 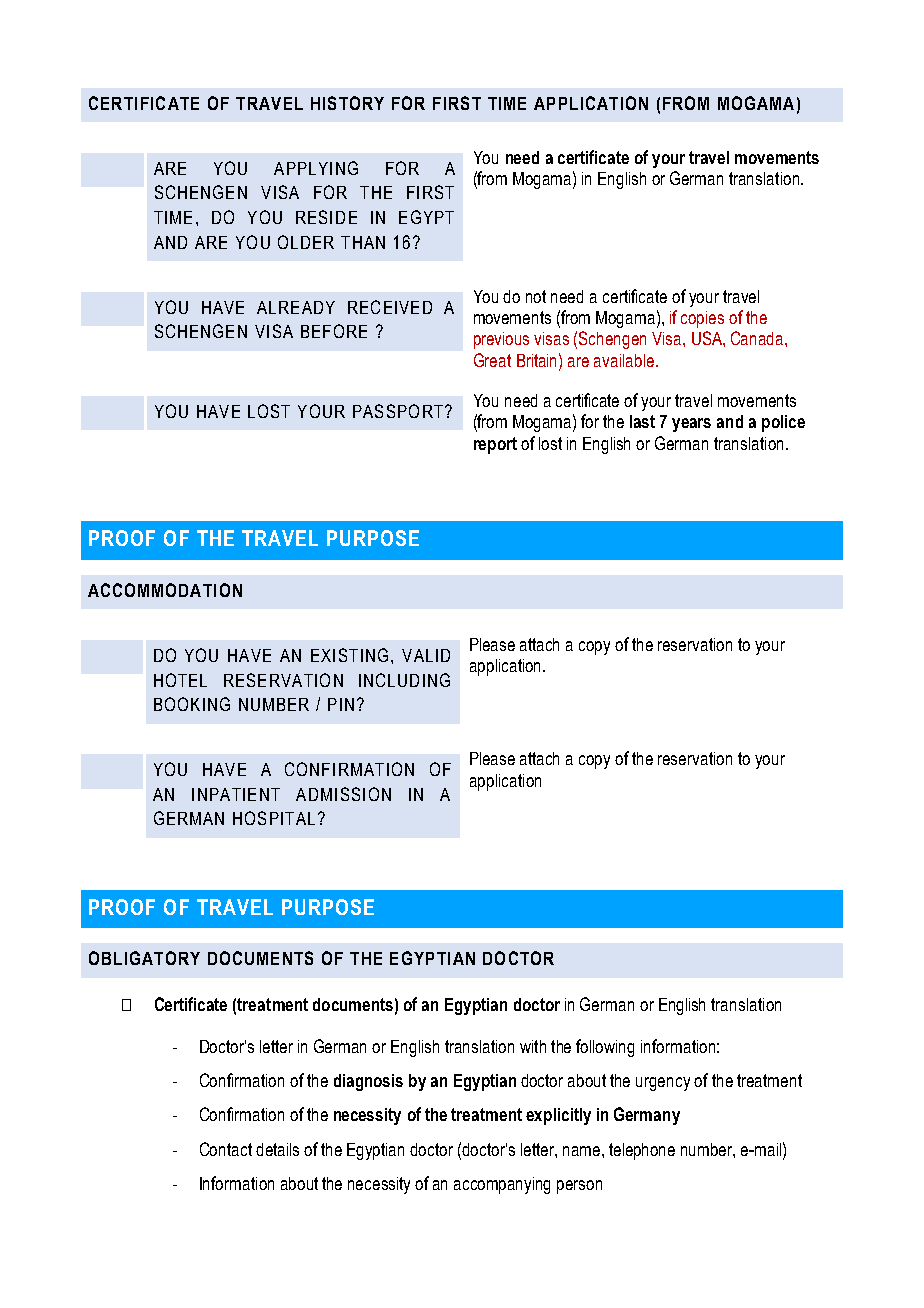 What do you see at coordinates (702, 319) in the screenshot?
I see `copies` at bounding box center [702, 319].
